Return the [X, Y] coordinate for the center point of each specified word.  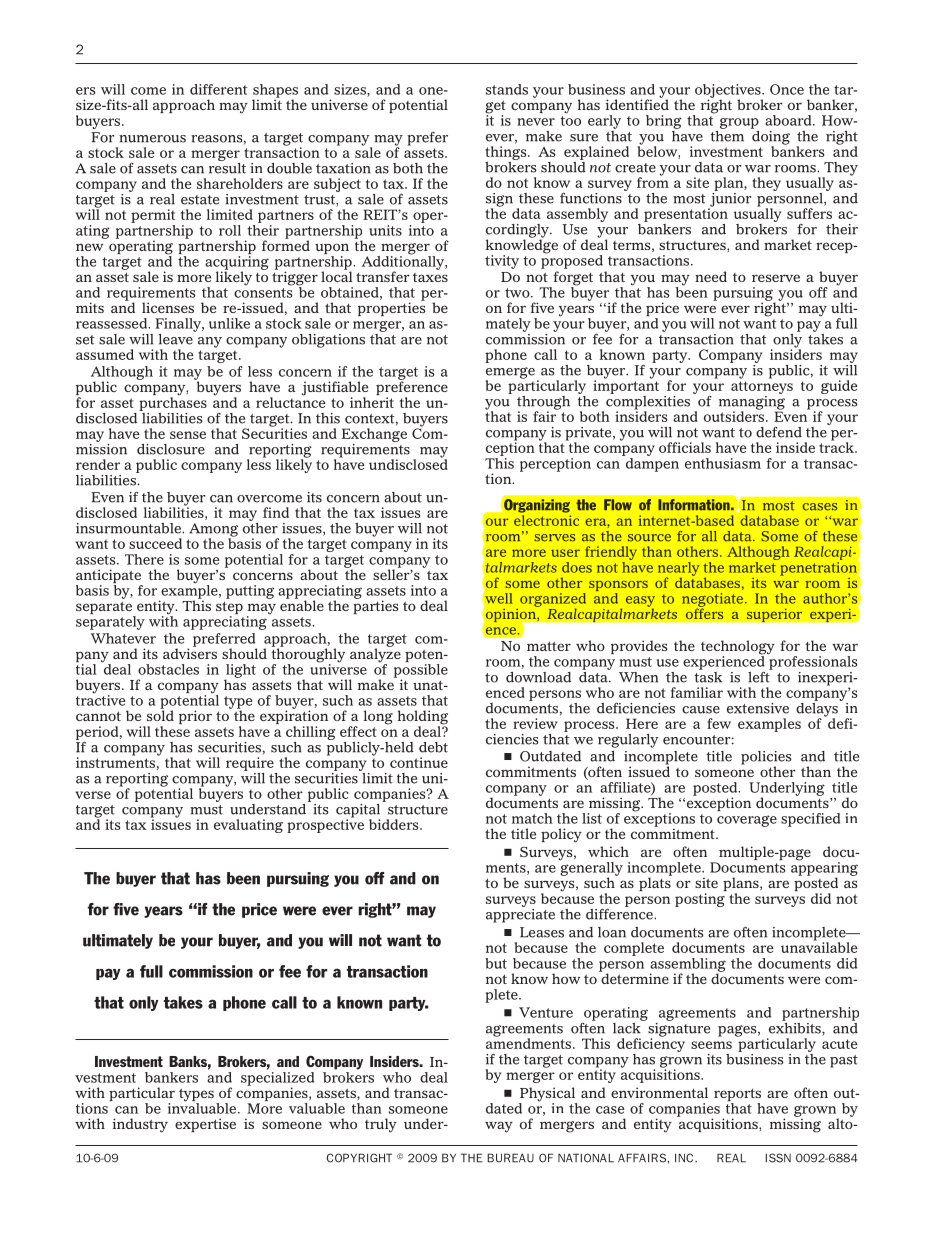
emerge [510, 374]
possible [421, 672]
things [507, 154]
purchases [173, 403]
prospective [325, 825]
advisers [190, 652]
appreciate [520, 914]
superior [774, 615]
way [499, 1127]
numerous [152, 139]
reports [737, 1096]
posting [700, 900]
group [739, 123]
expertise [205, 1125]
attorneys [762, 389]
